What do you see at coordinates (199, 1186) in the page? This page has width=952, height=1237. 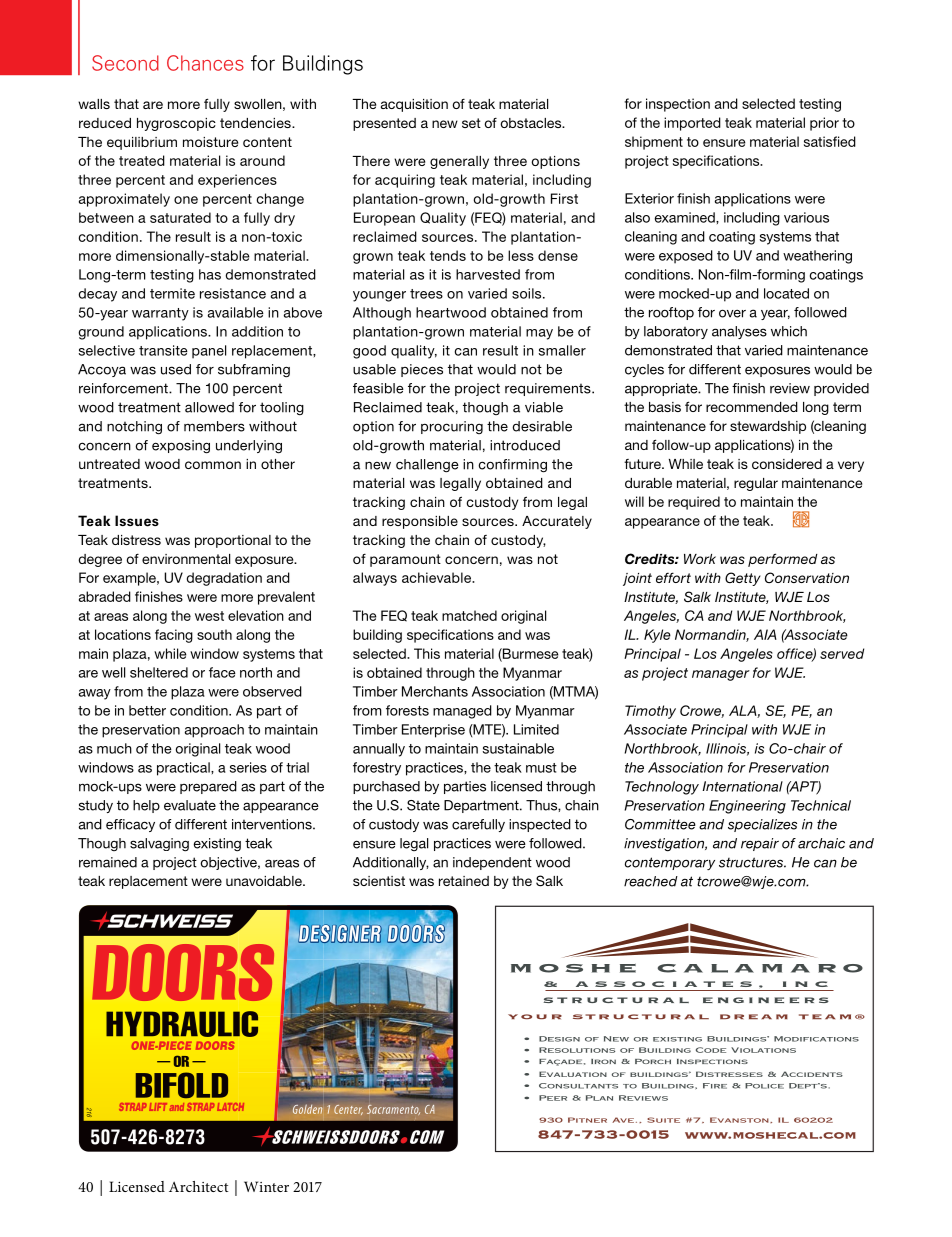 I see `Architect` at bounding box center [199, 1186].
